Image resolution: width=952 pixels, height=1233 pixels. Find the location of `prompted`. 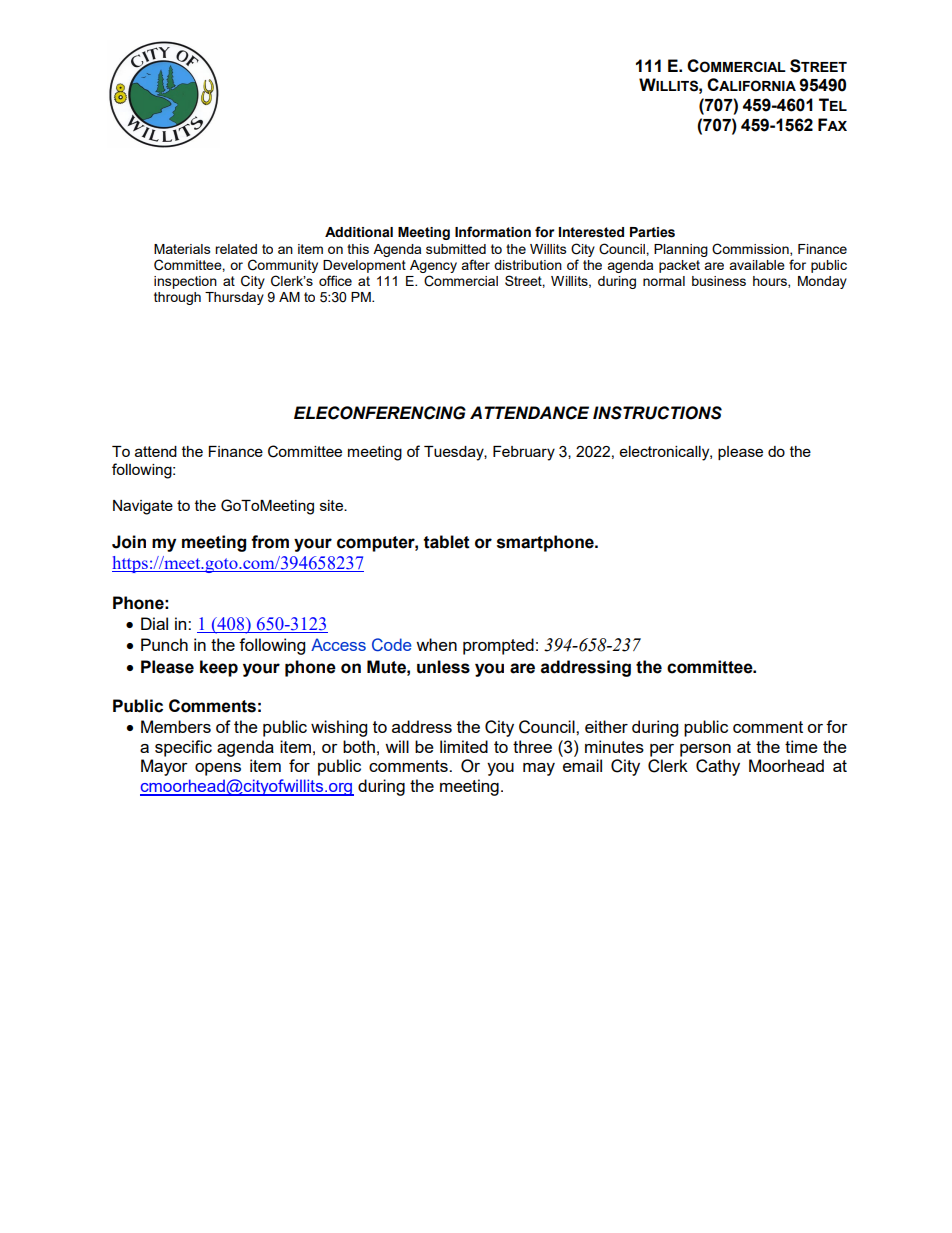

prompted is located at coordinates (498, 646).
